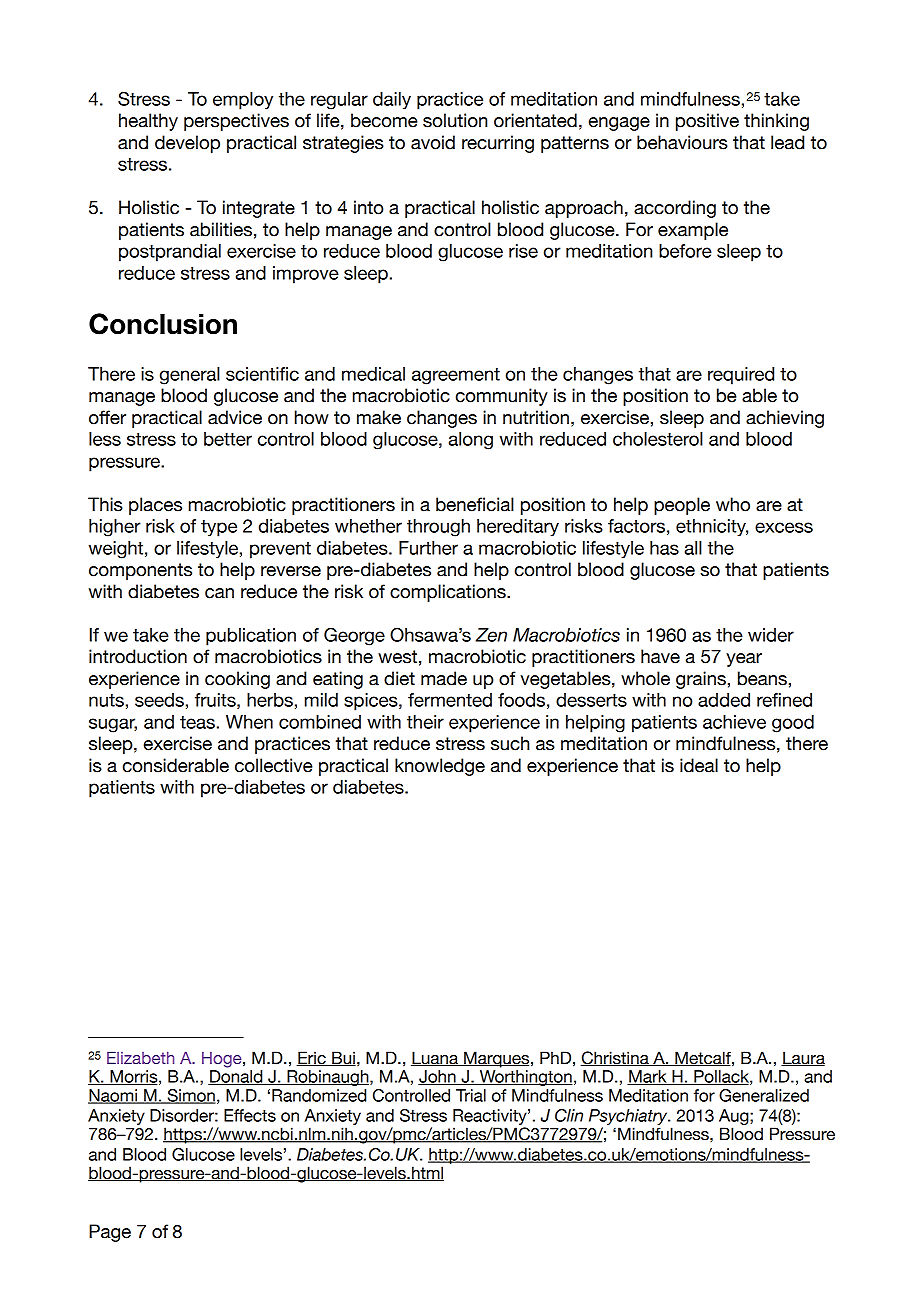 The height and width of the screenshot is (1308, 924). I want to click on complications, so click(449, 593).
